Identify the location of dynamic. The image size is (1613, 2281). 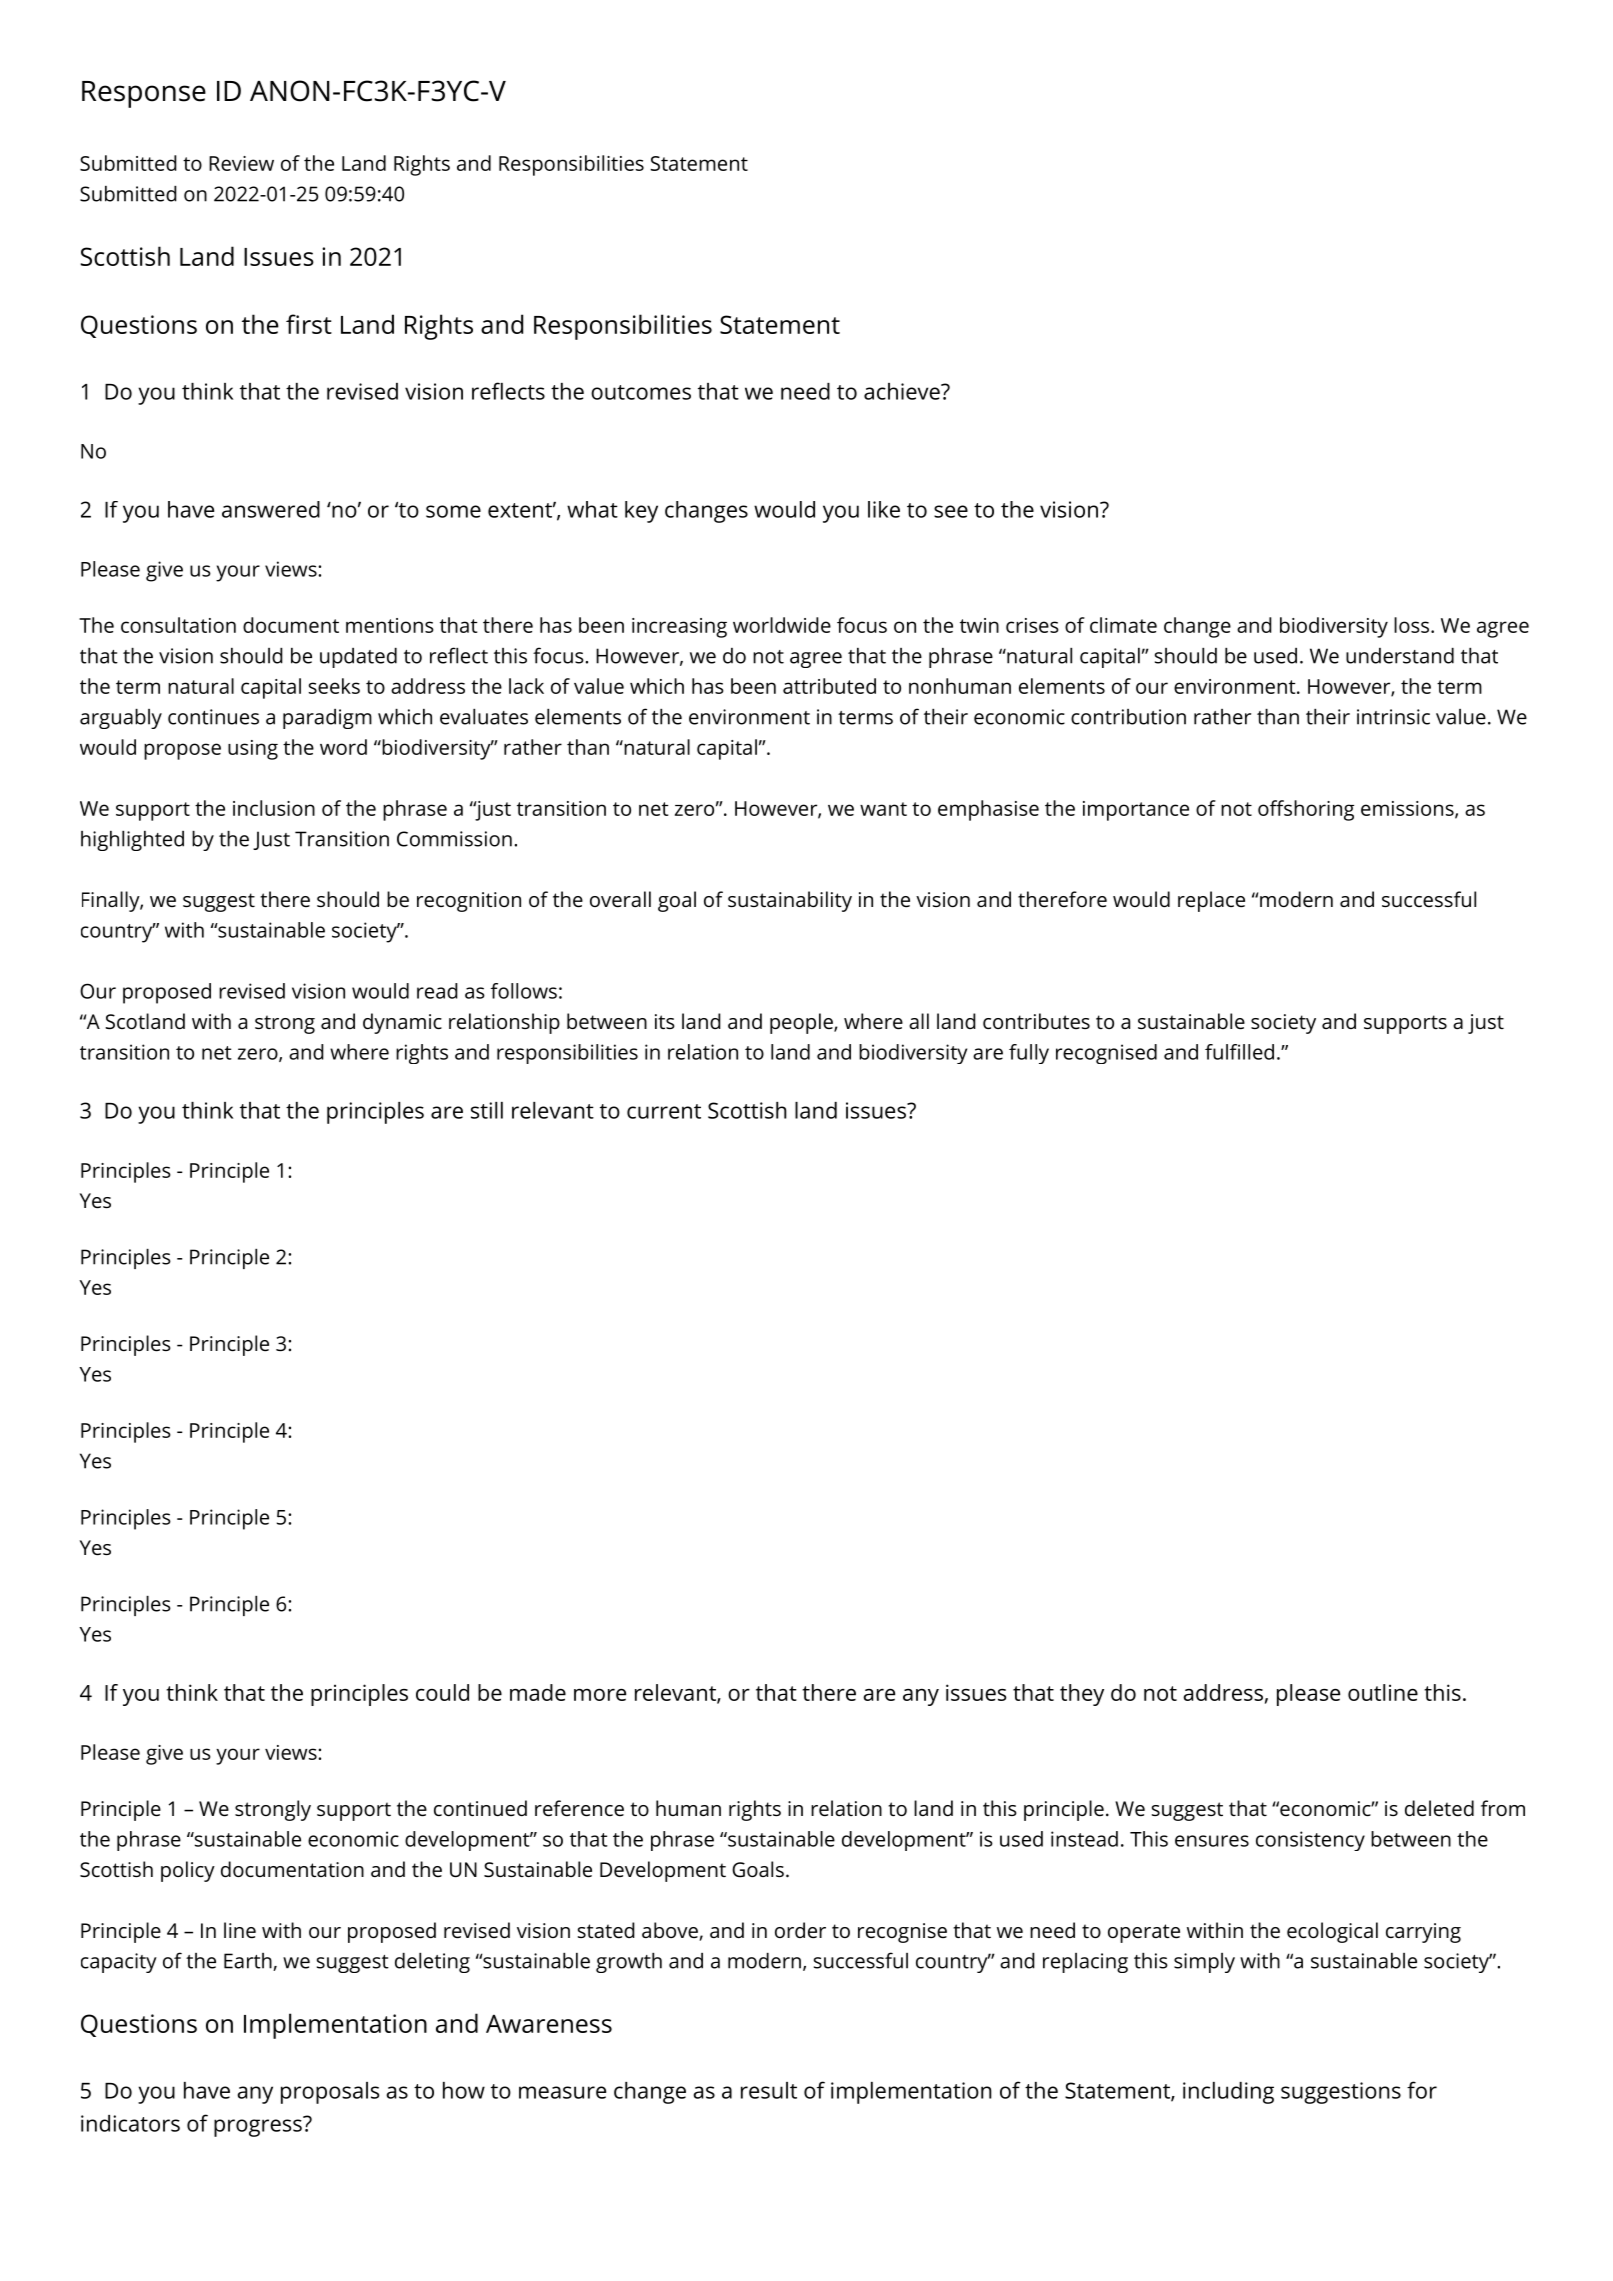
(402, 1023).
